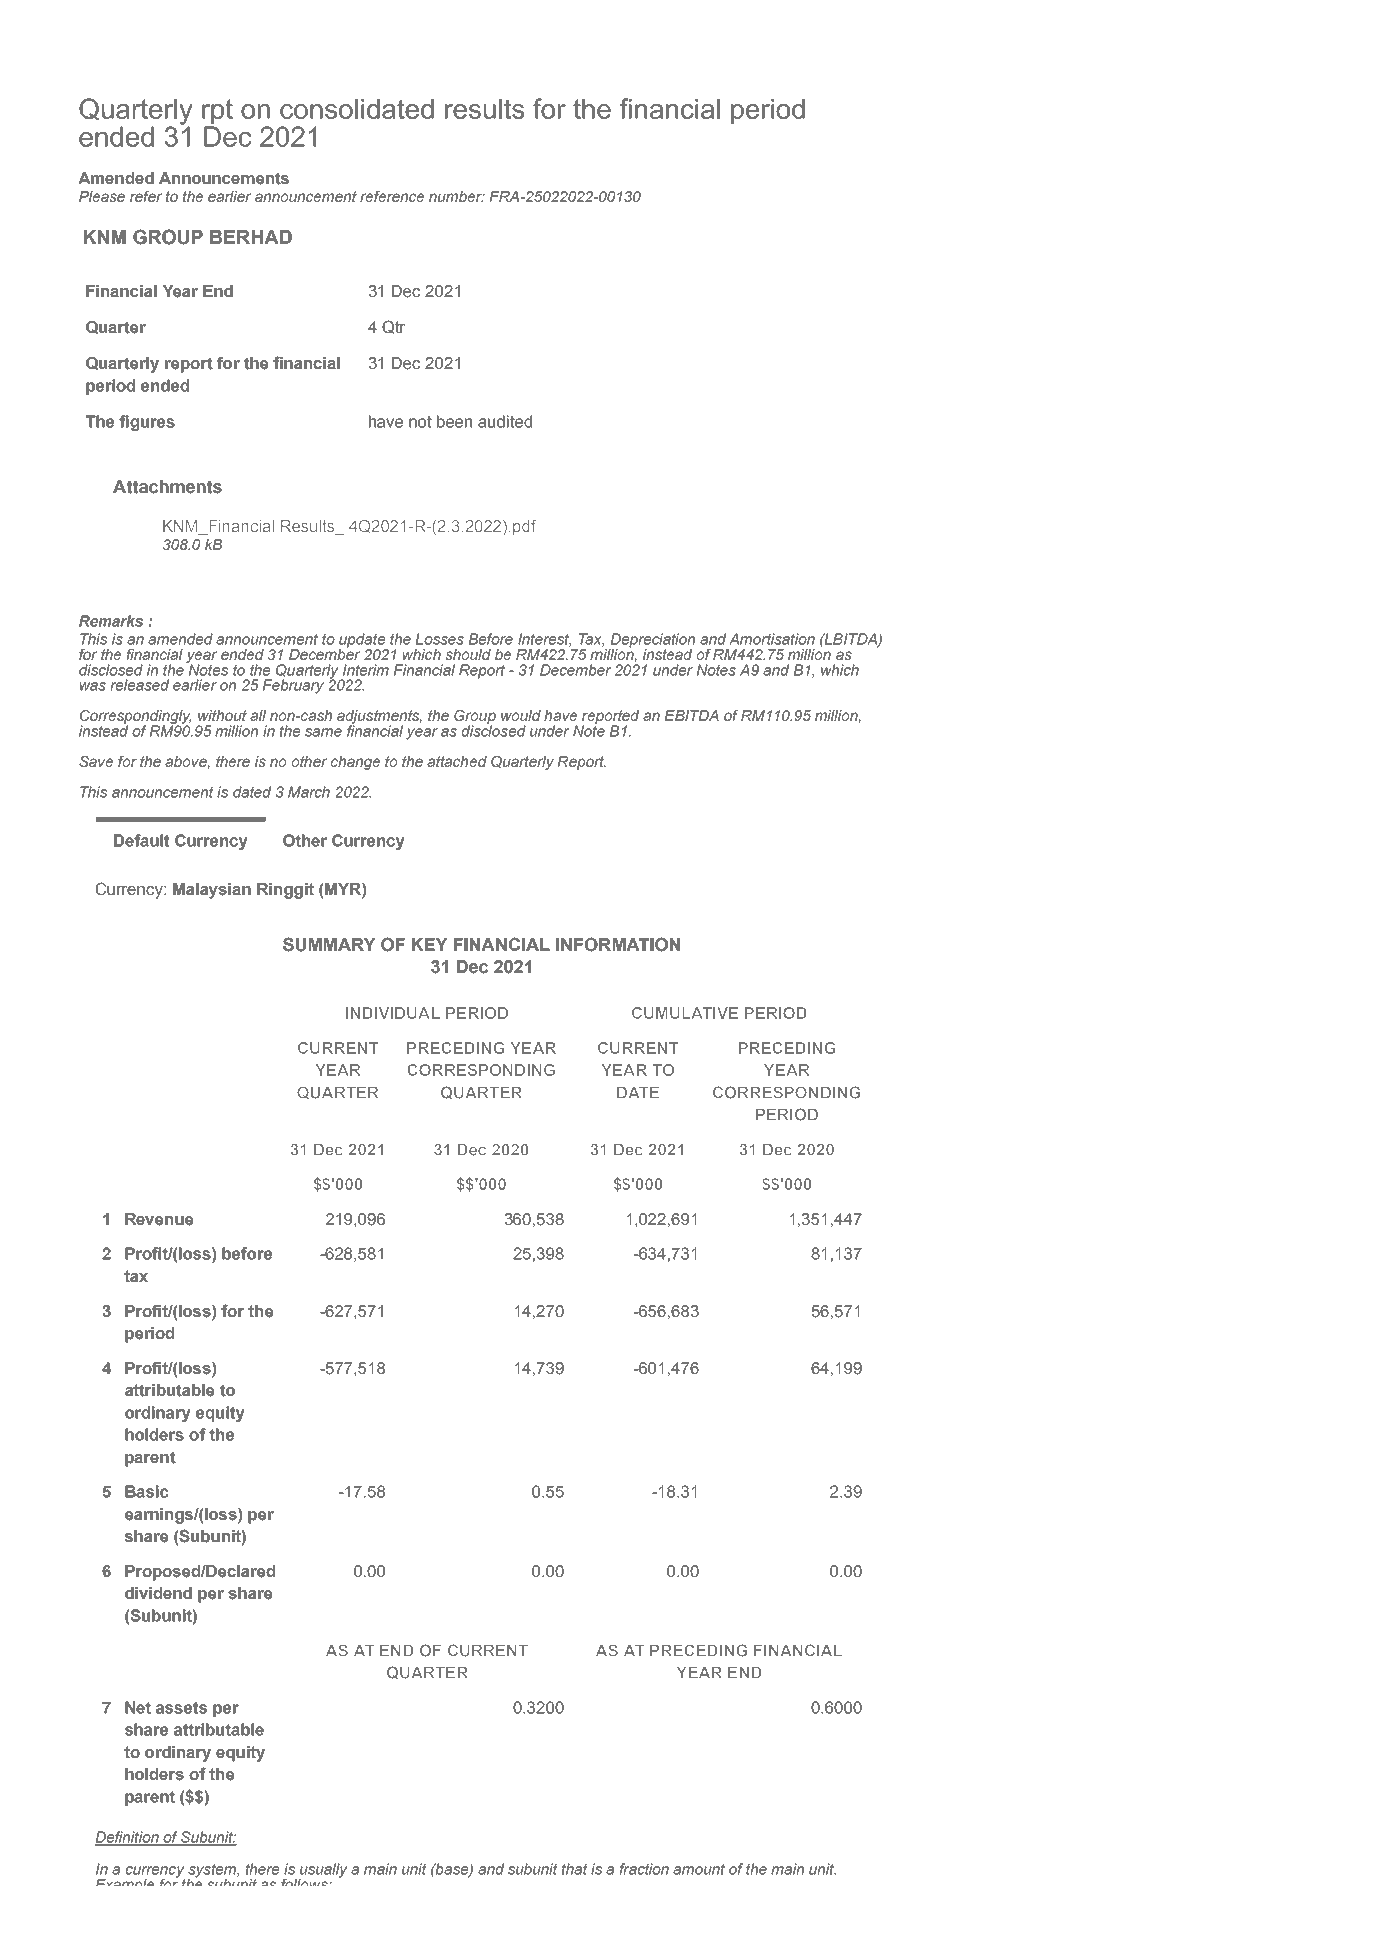 The height and width of the screenshot is (1954, 1382). What do you see at coordinates (128, 1838) in the screenshot?
I see `Definition` at bounding box center [128, 1838].
